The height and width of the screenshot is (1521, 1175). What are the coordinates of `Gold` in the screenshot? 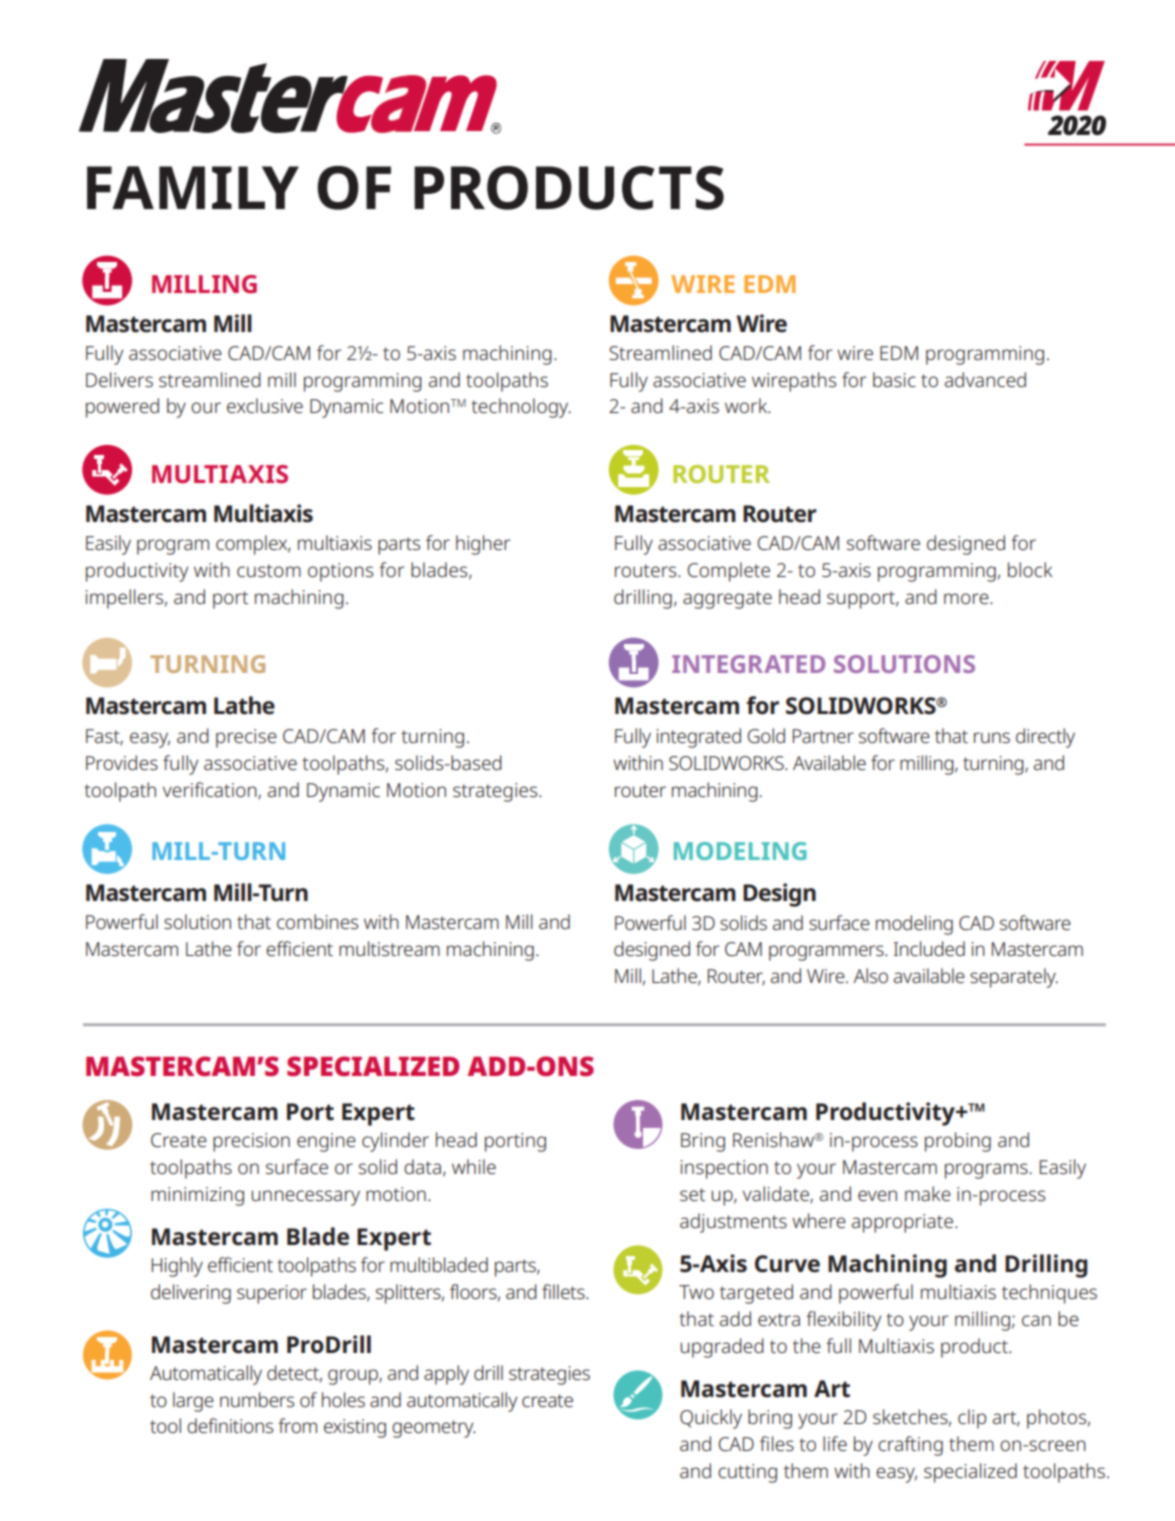 It's located at (766, 735).
